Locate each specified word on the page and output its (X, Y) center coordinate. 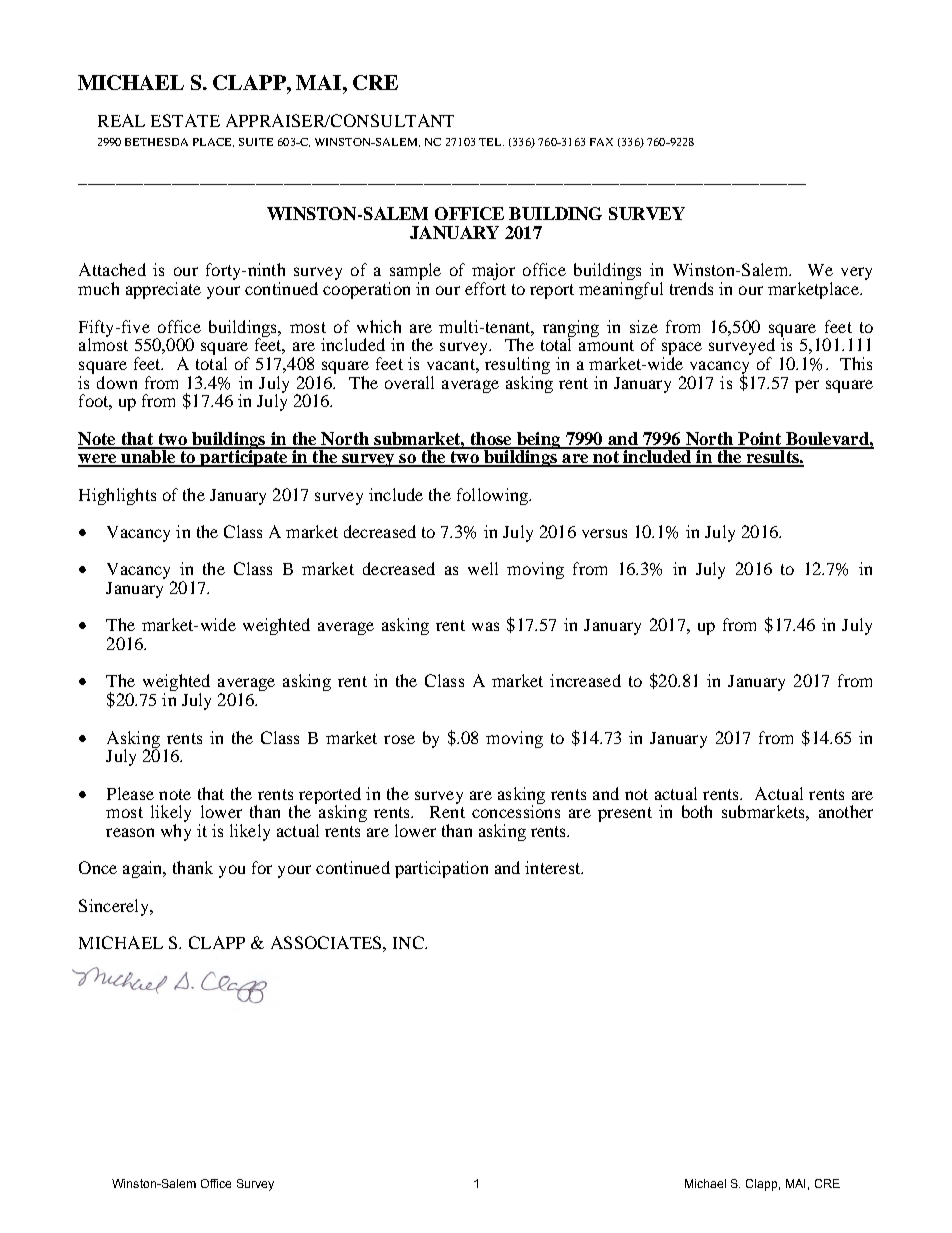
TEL (491, 142)
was (485, 626)
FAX (601, 142)
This (856, 363)
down (117, 382)
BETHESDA (156, 142)
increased (585, 680)
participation (441, 869)
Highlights (117, 496)
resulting (517, 365)
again (144, 869)
